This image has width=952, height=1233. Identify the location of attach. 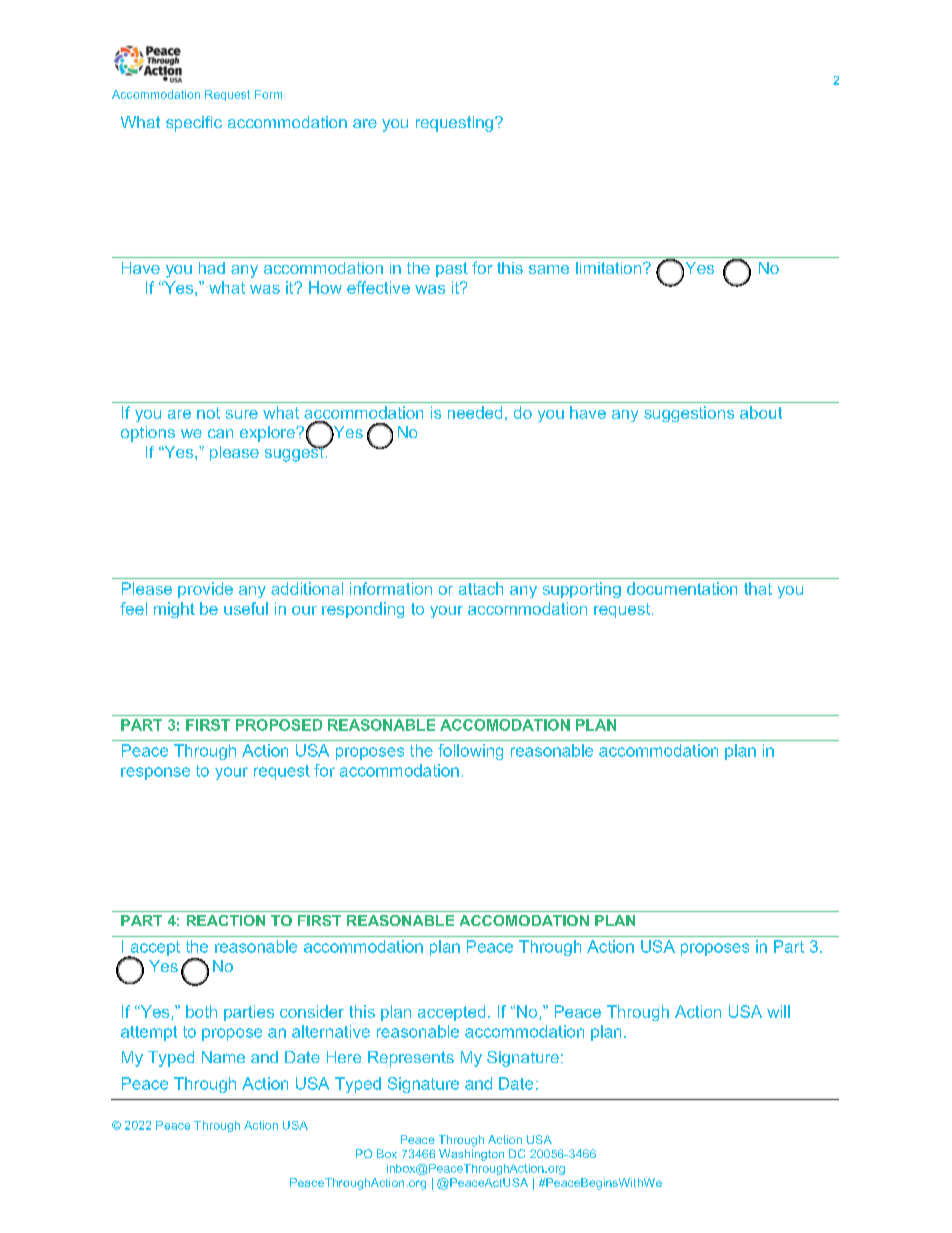
(481, 588).
